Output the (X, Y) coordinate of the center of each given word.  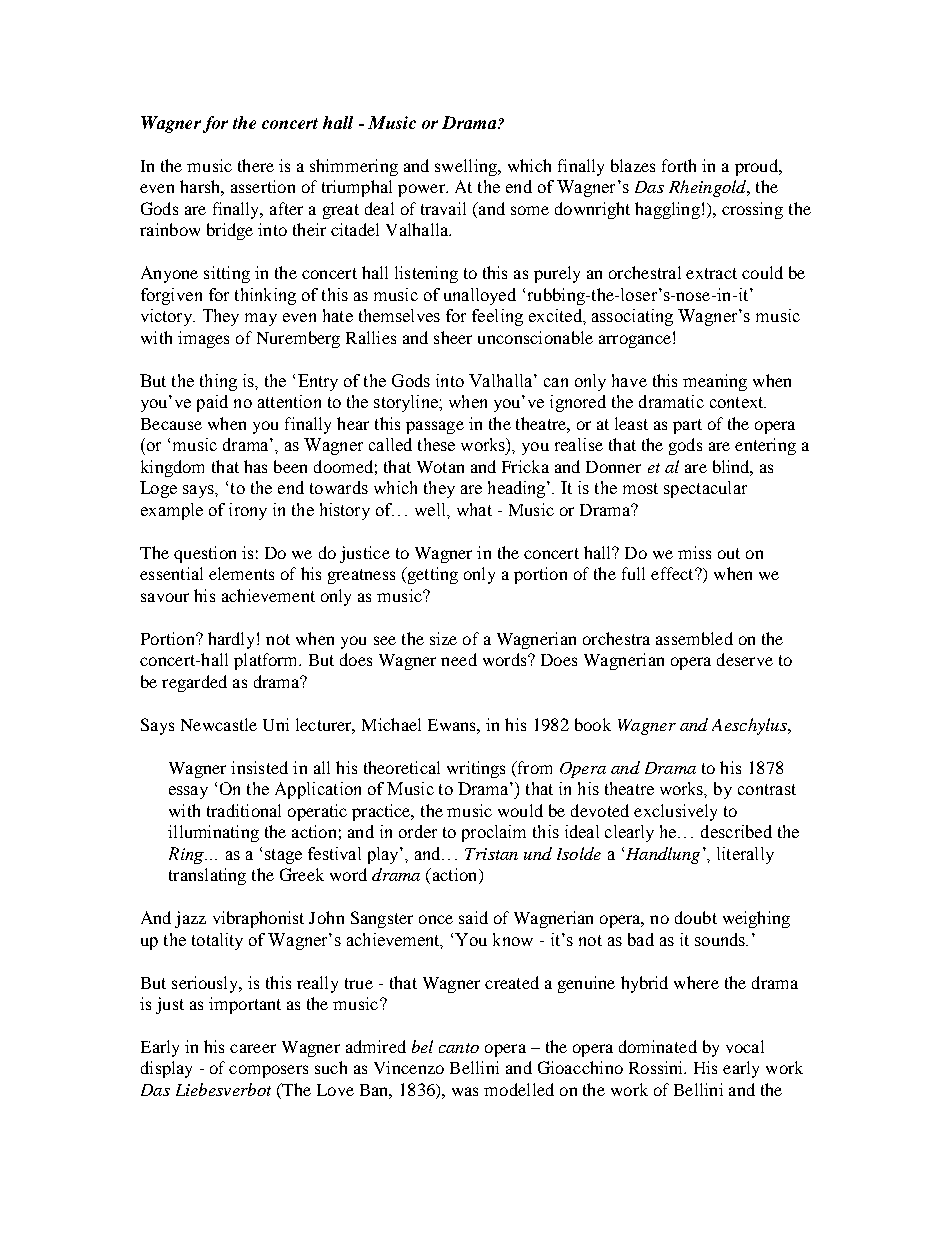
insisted (259, 767)
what (474, 509)
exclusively (675, 812)
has (255, 466)
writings (476, 769)
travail (443, 208)
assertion (263, 186)
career (253, 1048)
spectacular (705, 489)
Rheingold (709, 188)
